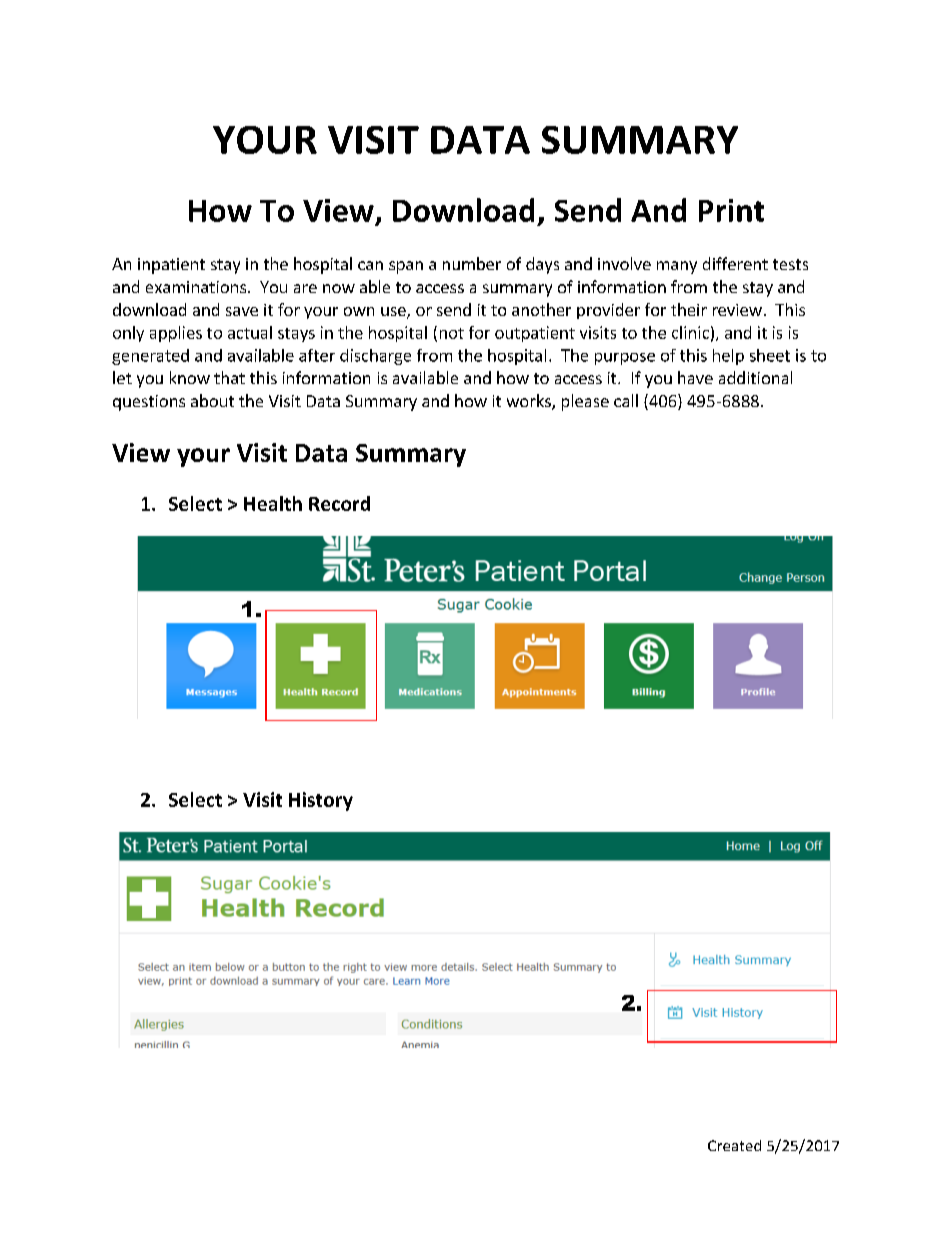 This screenshot has height=1233, width=952. I want to click on Created, so click(734, 1145).
